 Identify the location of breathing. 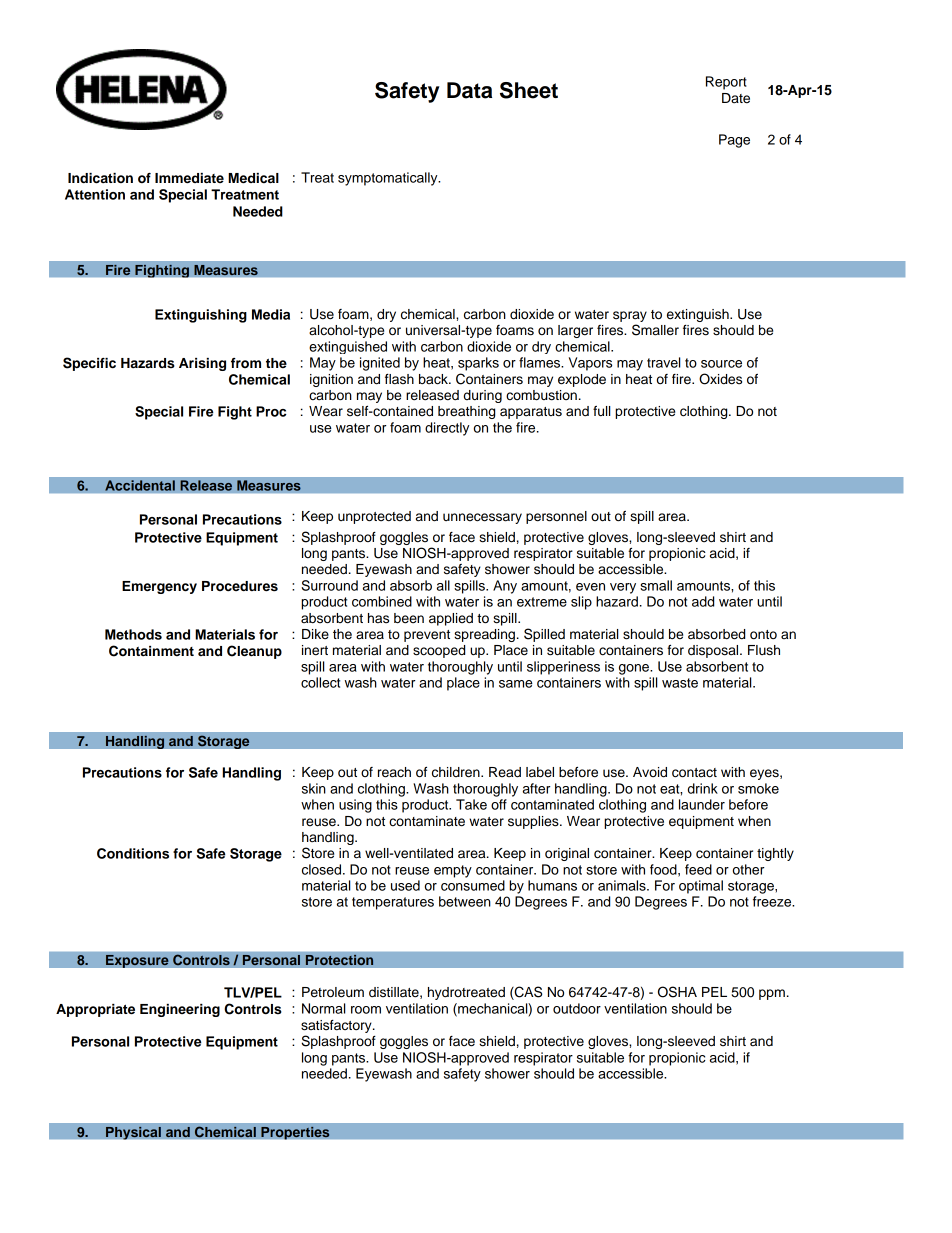
(466, 412).
